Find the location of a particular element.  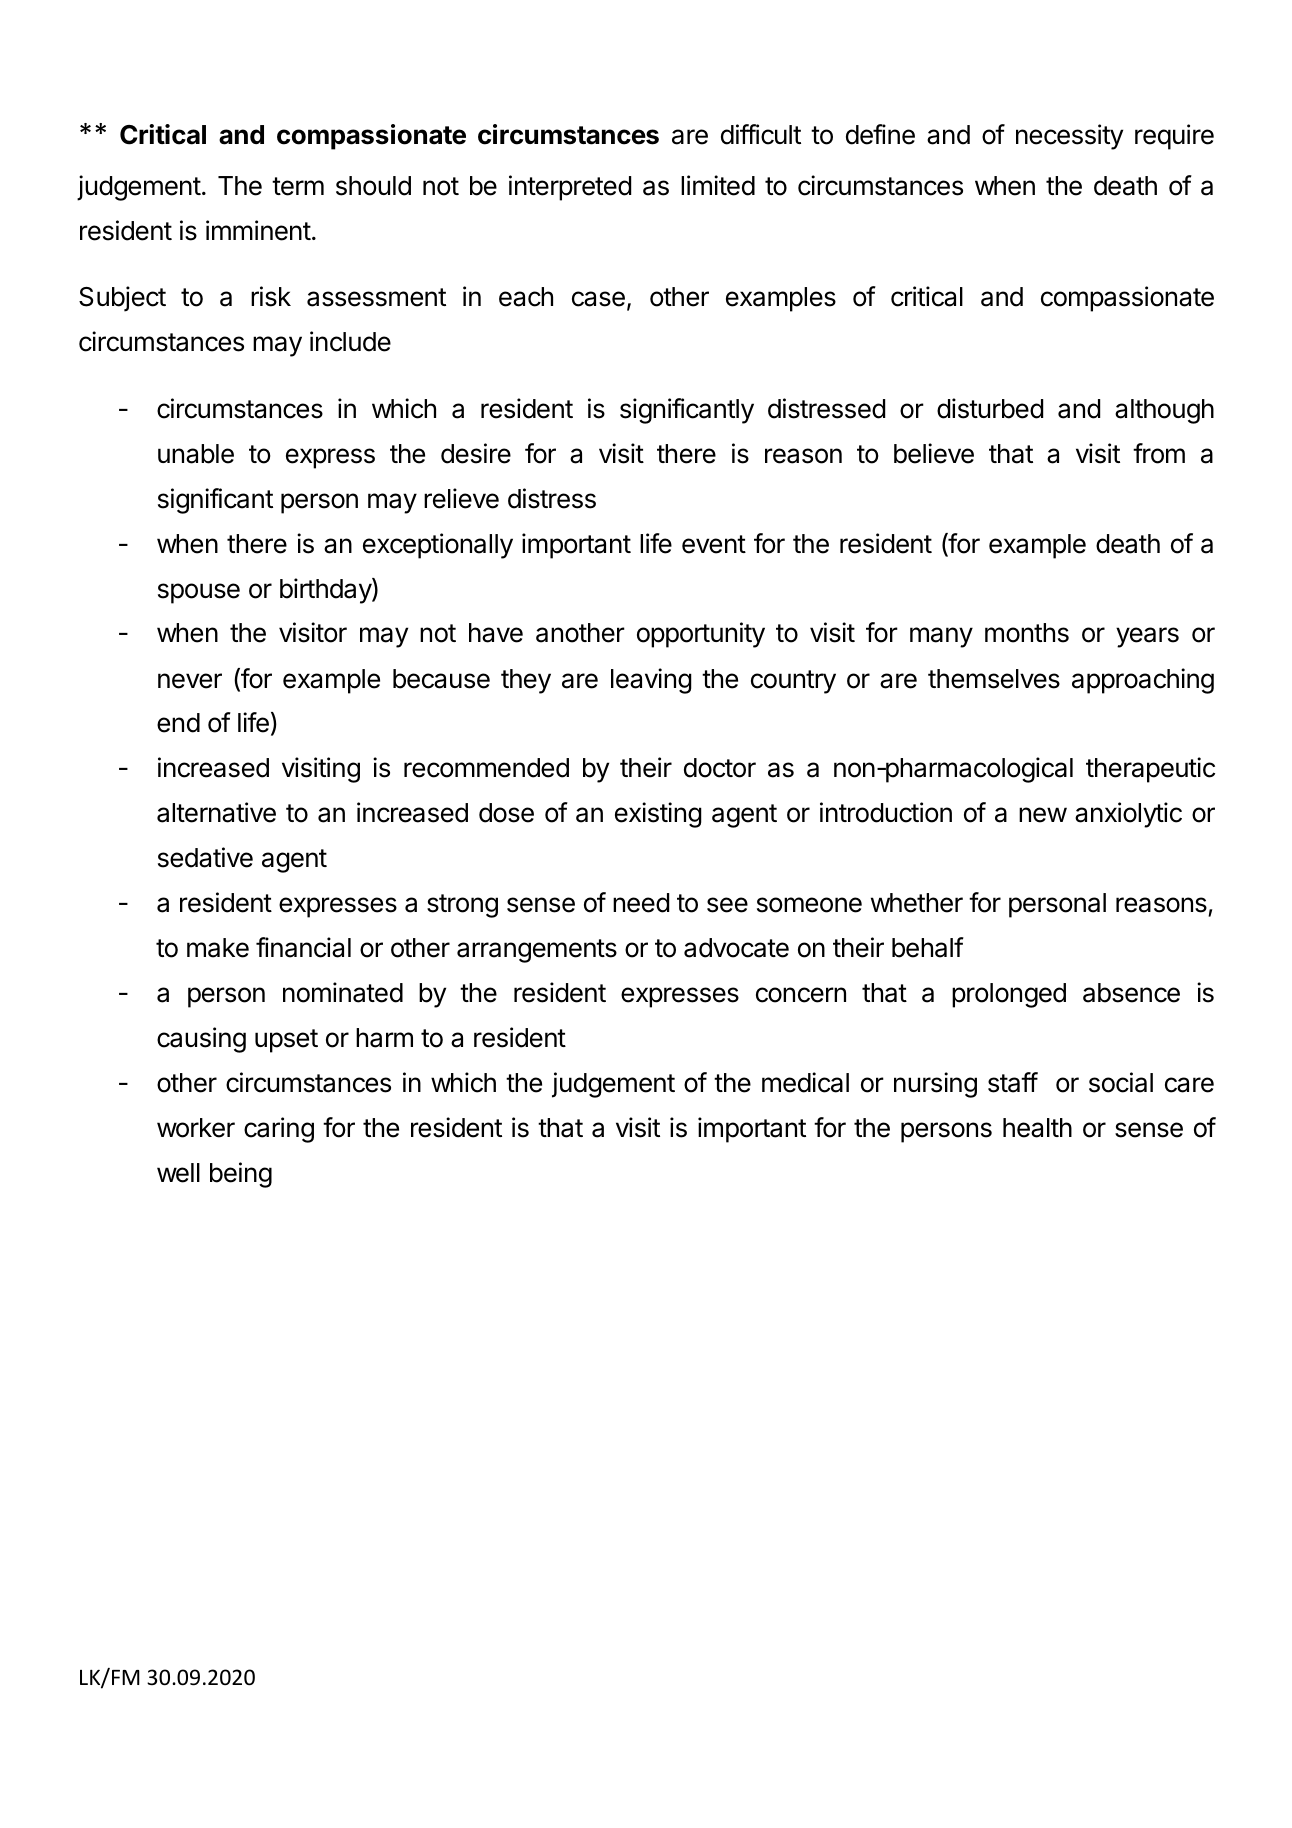

limited is located at coordinates (718, 185).
